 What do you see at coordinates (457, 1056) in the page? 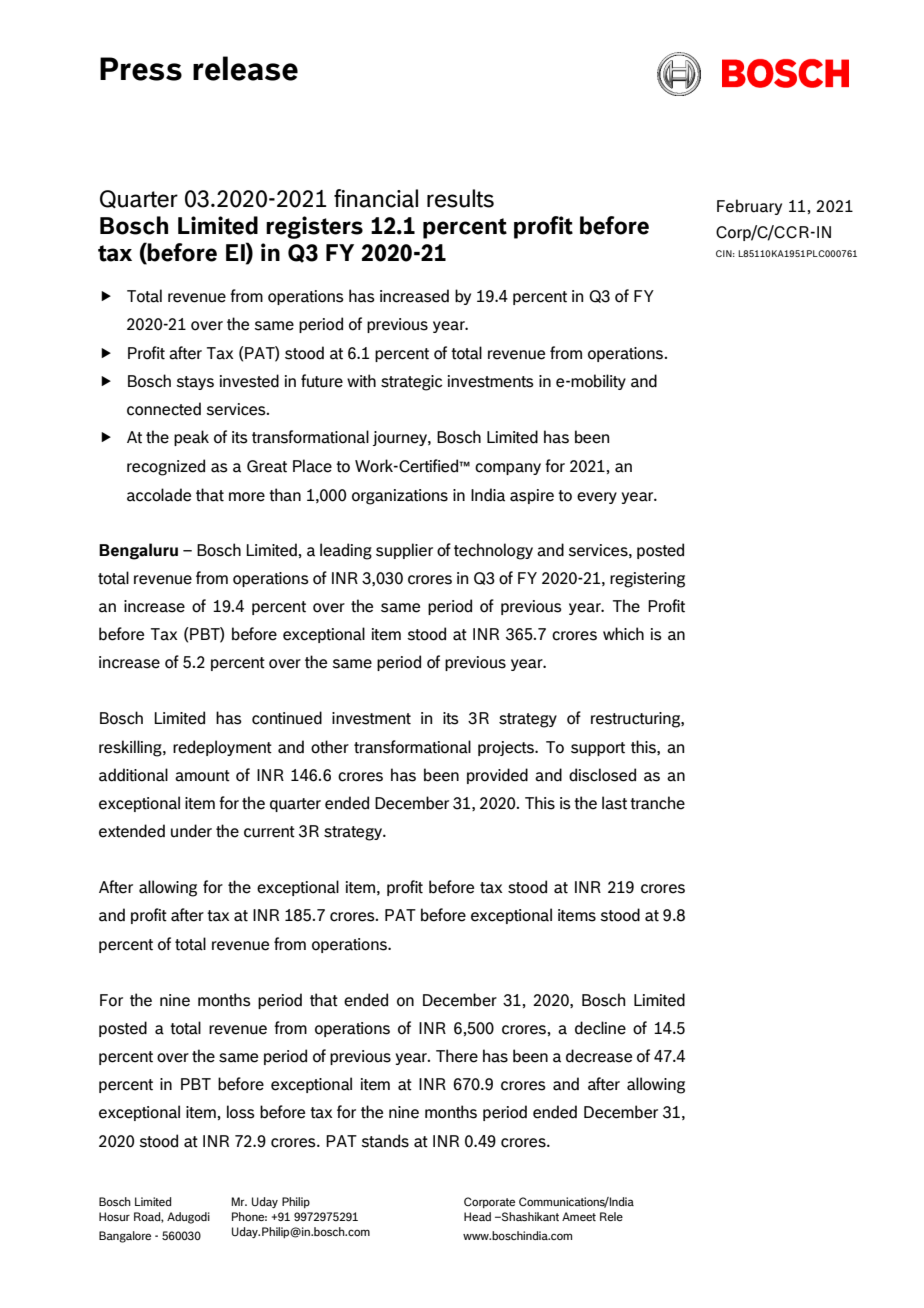
I see `There` at bounding box center [457, 1056].
